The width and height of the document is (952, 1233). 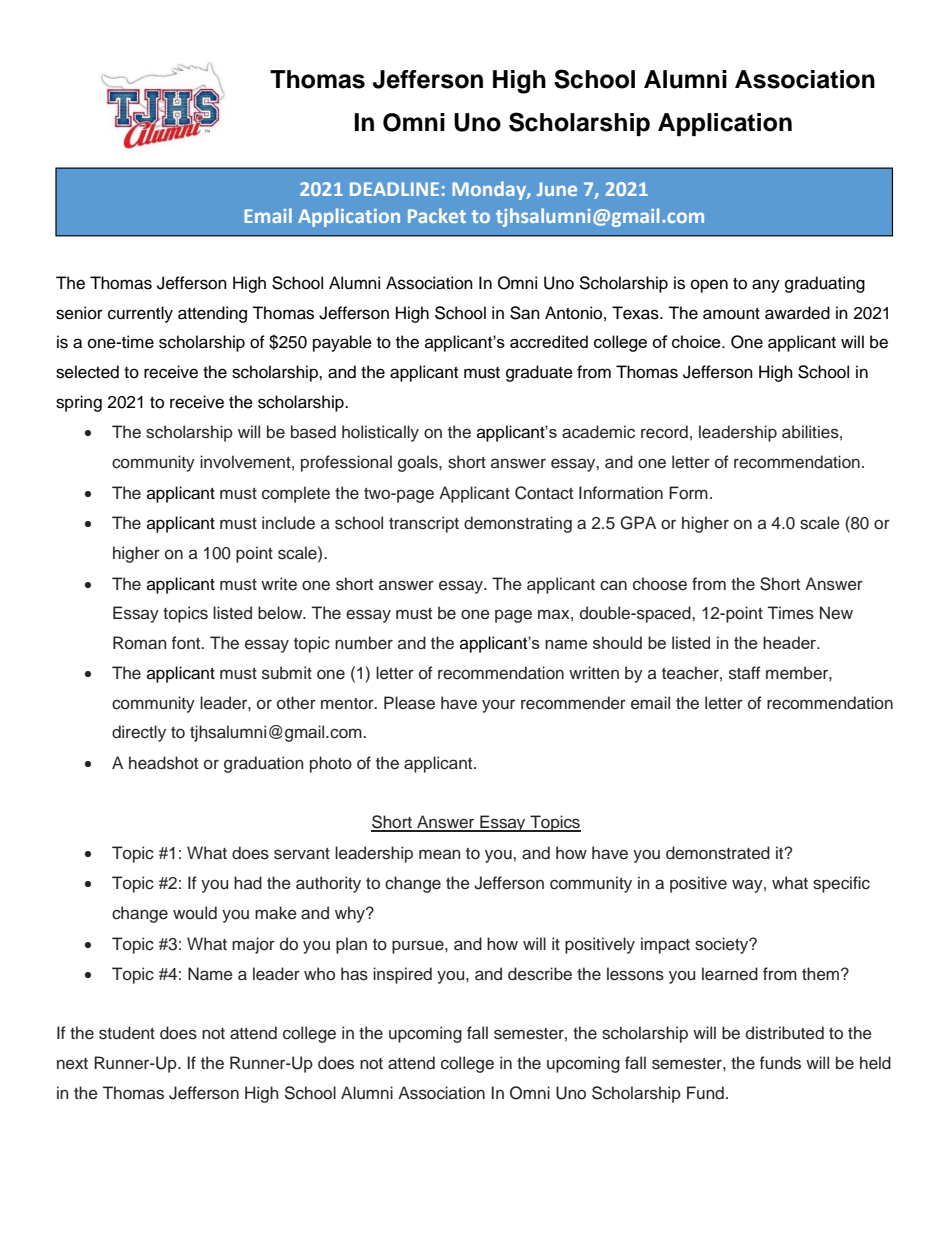 What do you see at coordinates (296, 494) in the document?
I see `complete` at bounding box center [296, 494].
